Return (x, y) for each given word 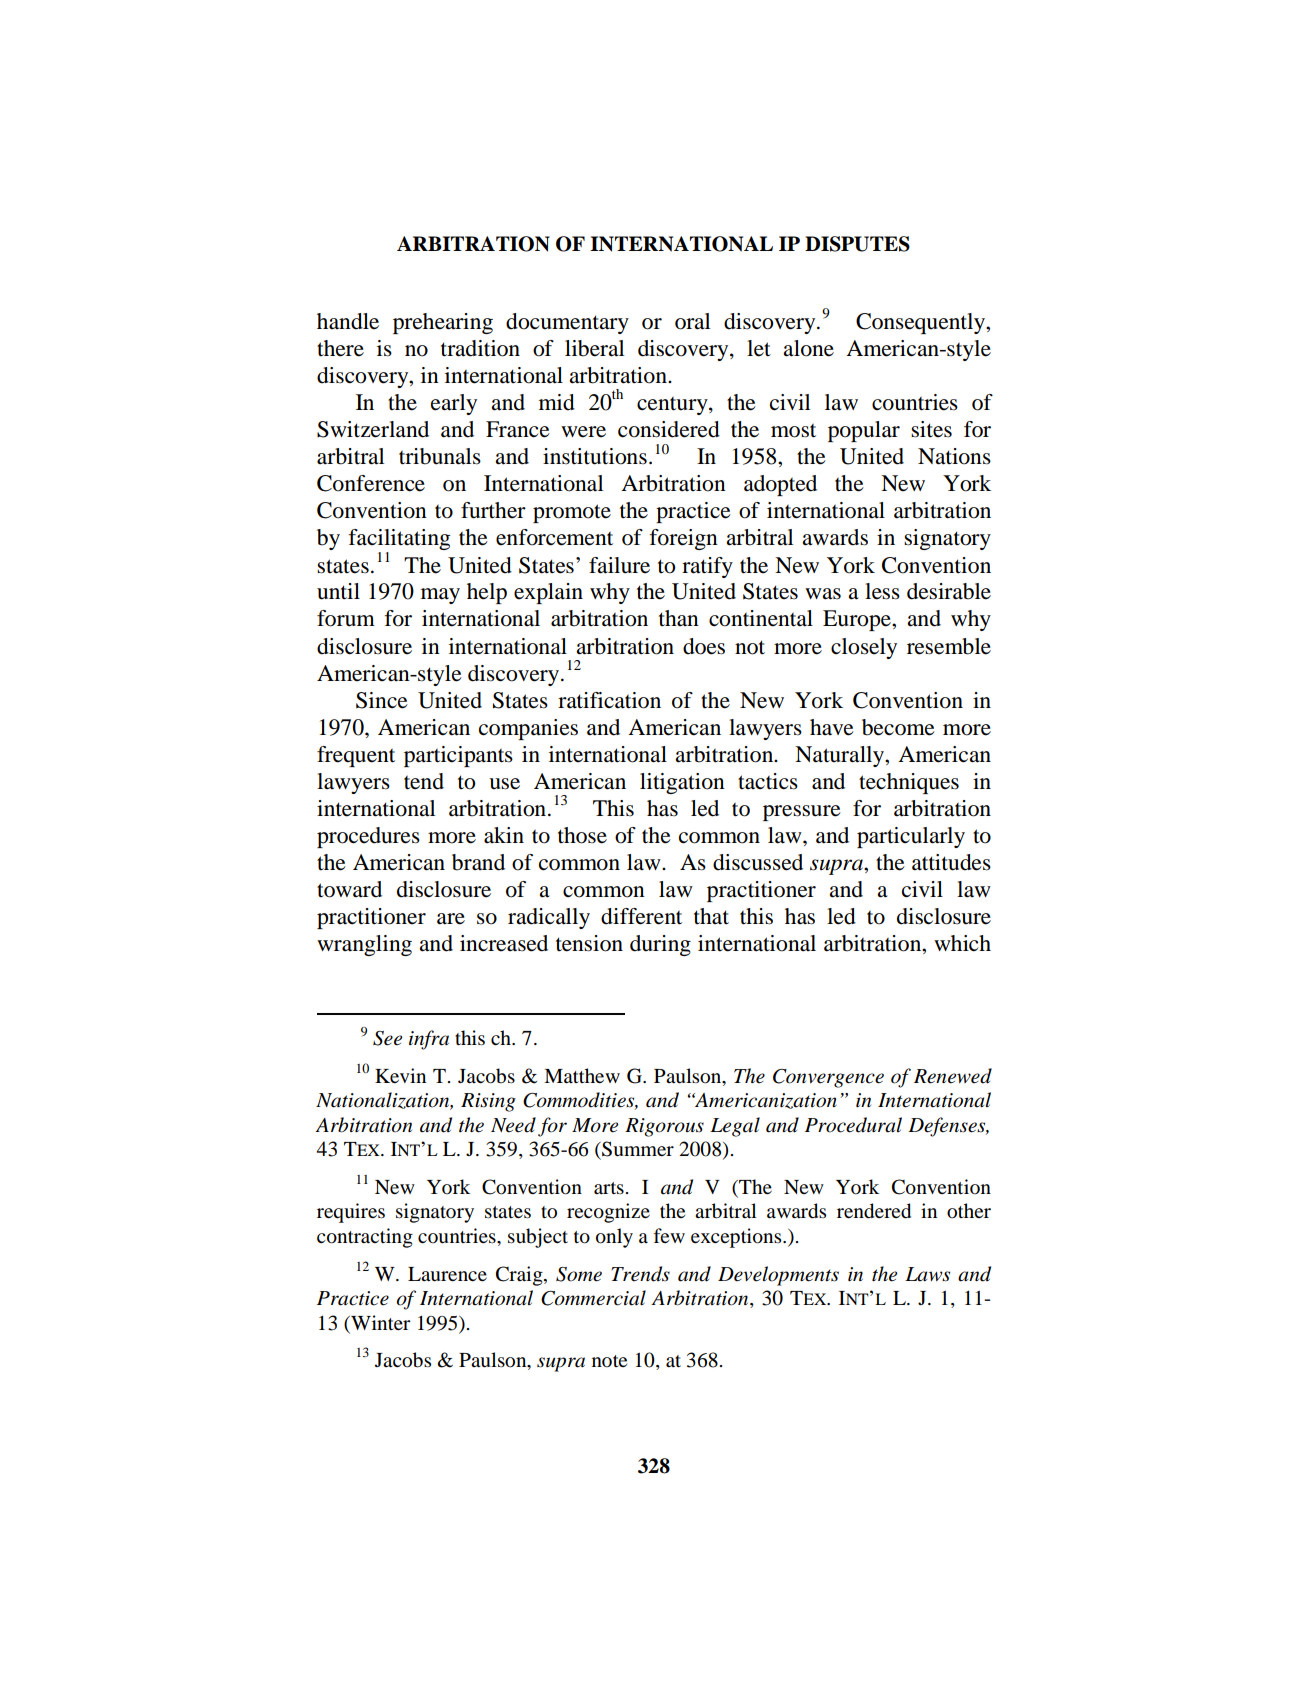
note (609, 1361)
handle (348, 321)
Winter (379, 1322)
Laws (927, 1274)
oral (692, 321)
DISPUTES (857, 244)
